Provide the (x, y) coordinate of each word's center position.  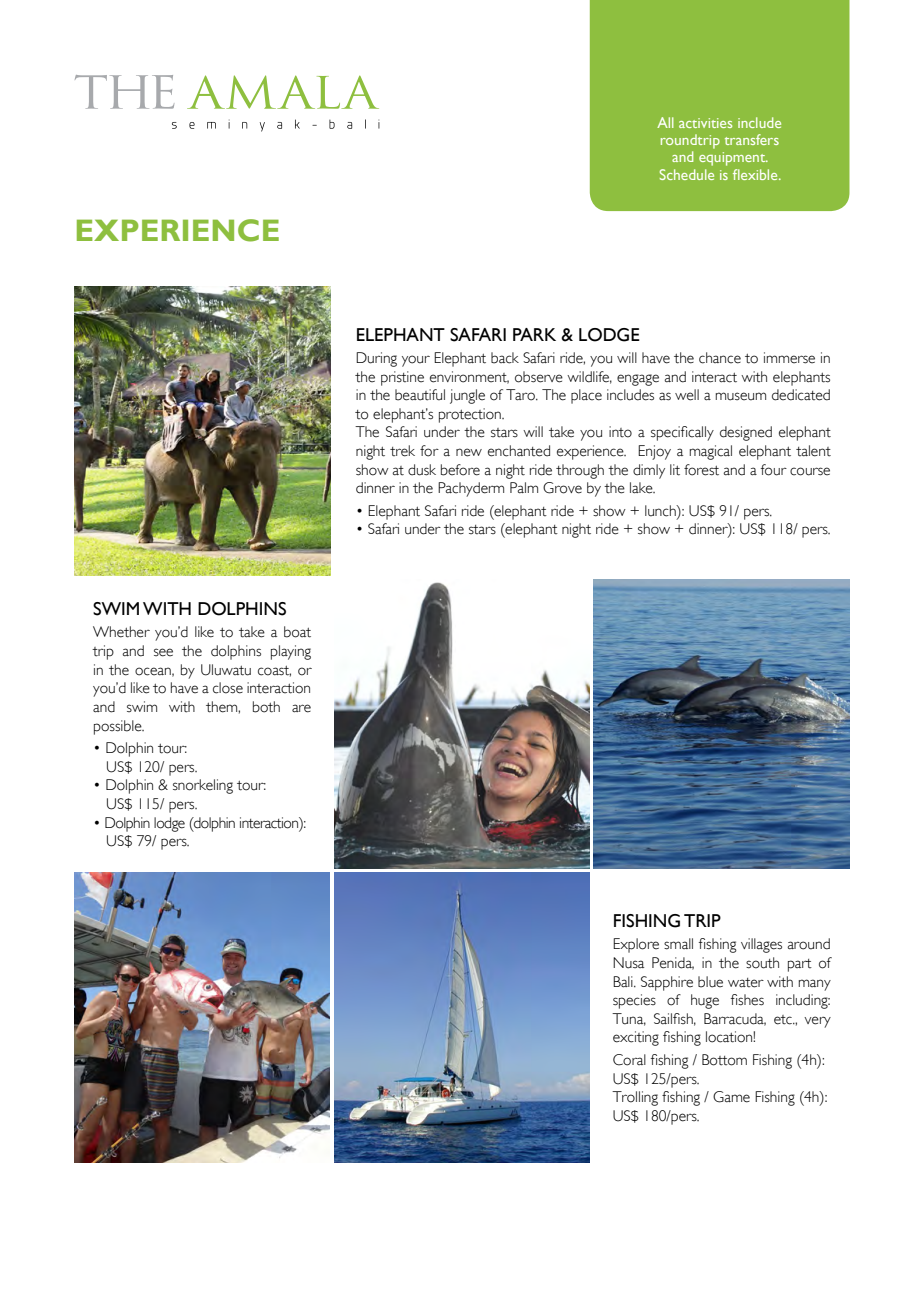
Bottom (724, 1060)
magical (711, 452)
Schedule (687, 174)
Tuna (629, 1019)
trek (402, 451)
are (301, 708)
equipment (733, 159)
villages (761, 945)
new (469, 452)
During (376, 359)
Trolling (635, 1098)
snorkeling (203, 786)
